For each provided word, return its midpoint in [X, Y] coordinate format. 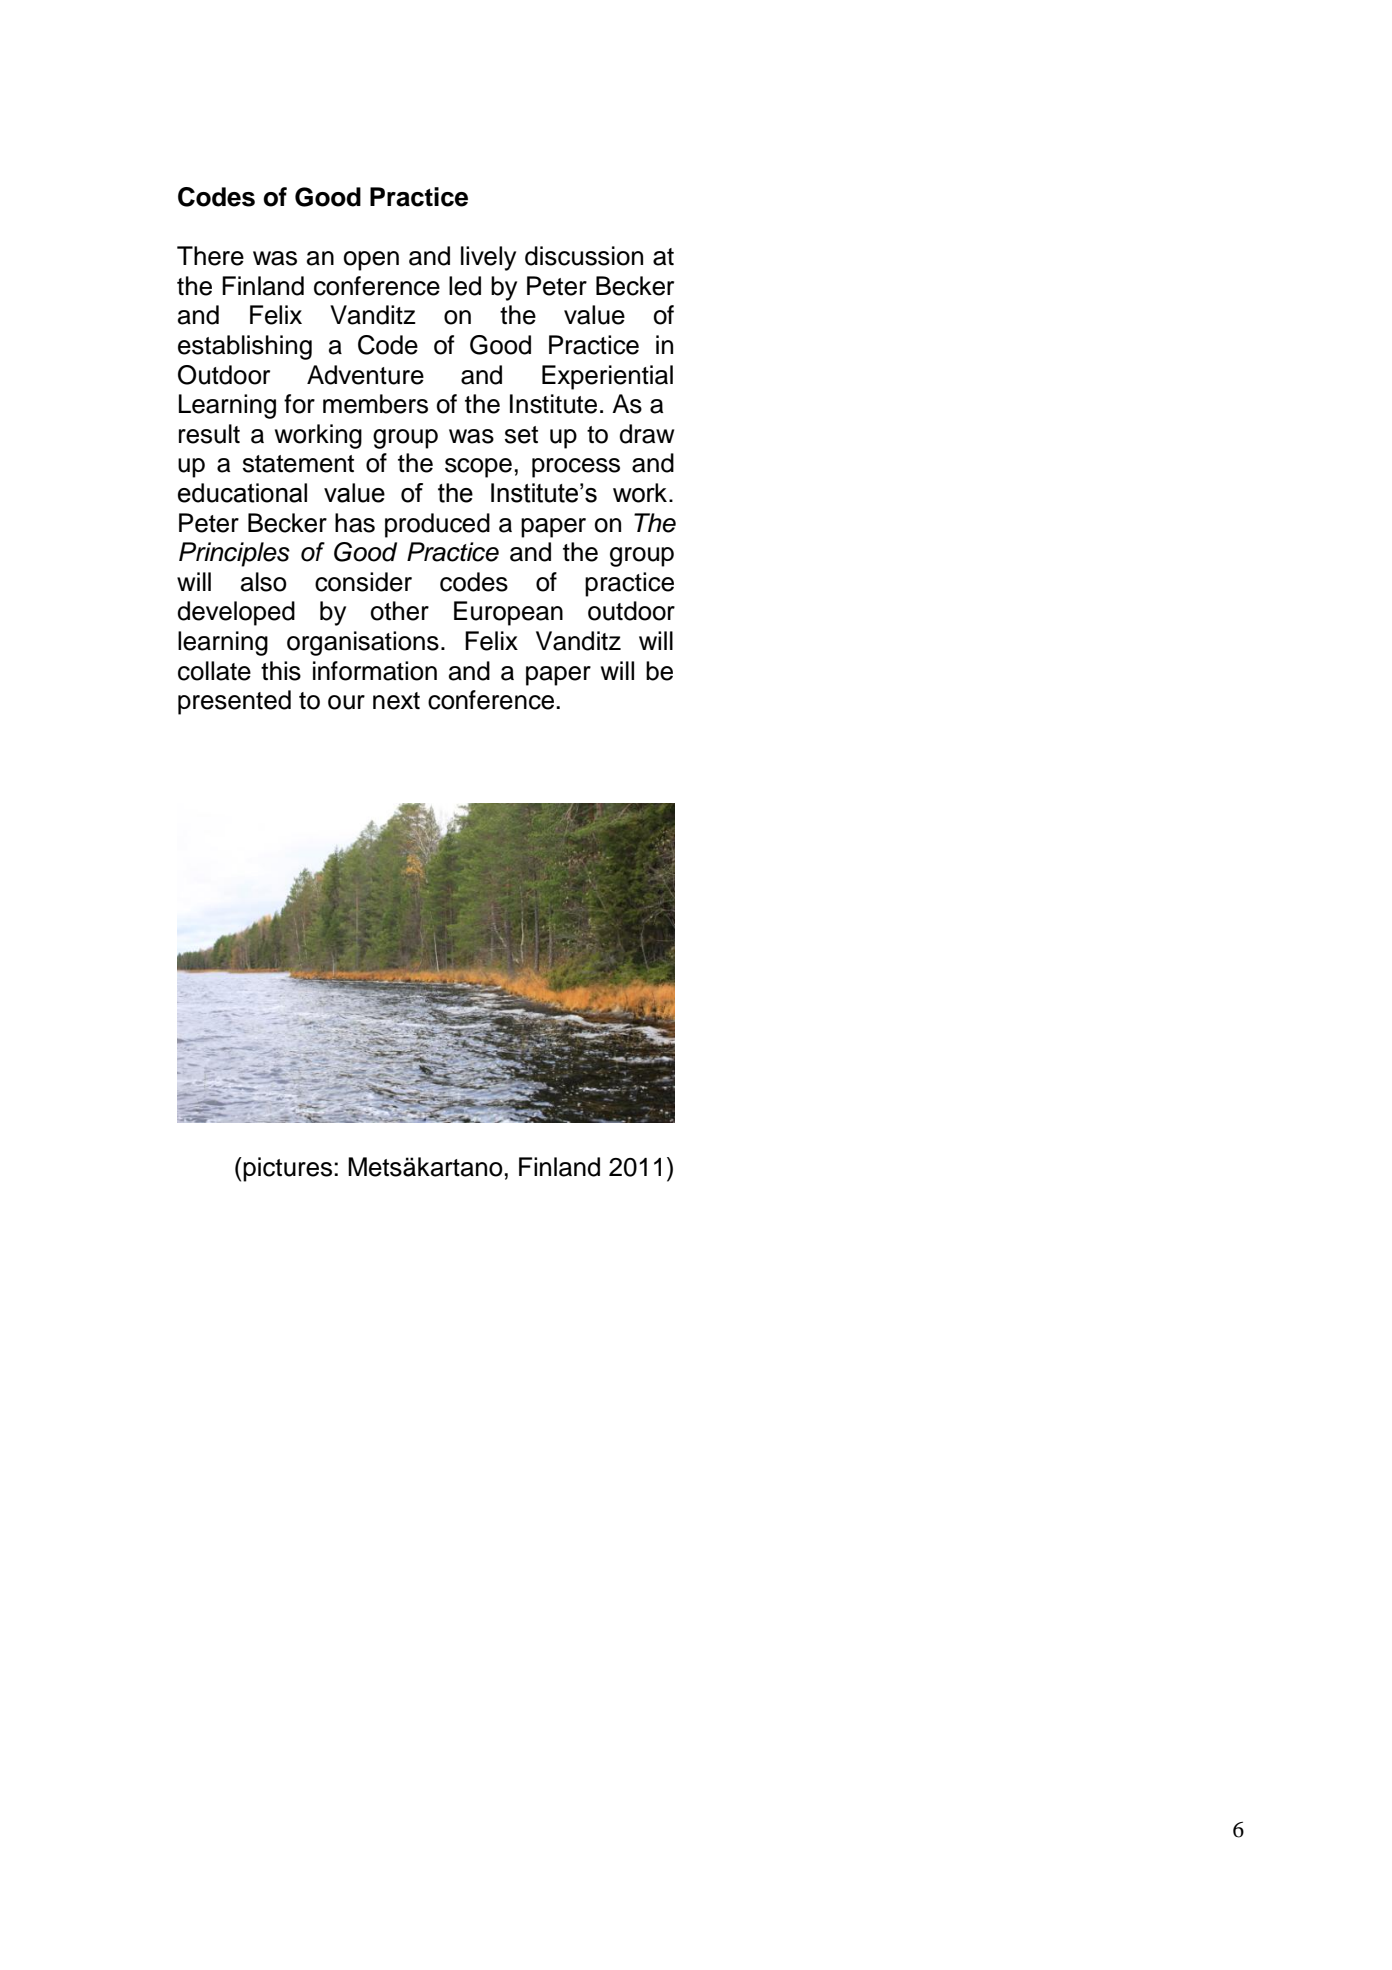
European [508, 613]
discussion [584, 256]
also [264, 582]
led [465, 286]
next [396, 701]
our [346, 702]
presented [234, 702]
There [210, 256]
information [375, 671]
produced [437, 525]
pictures [289, 1169]
